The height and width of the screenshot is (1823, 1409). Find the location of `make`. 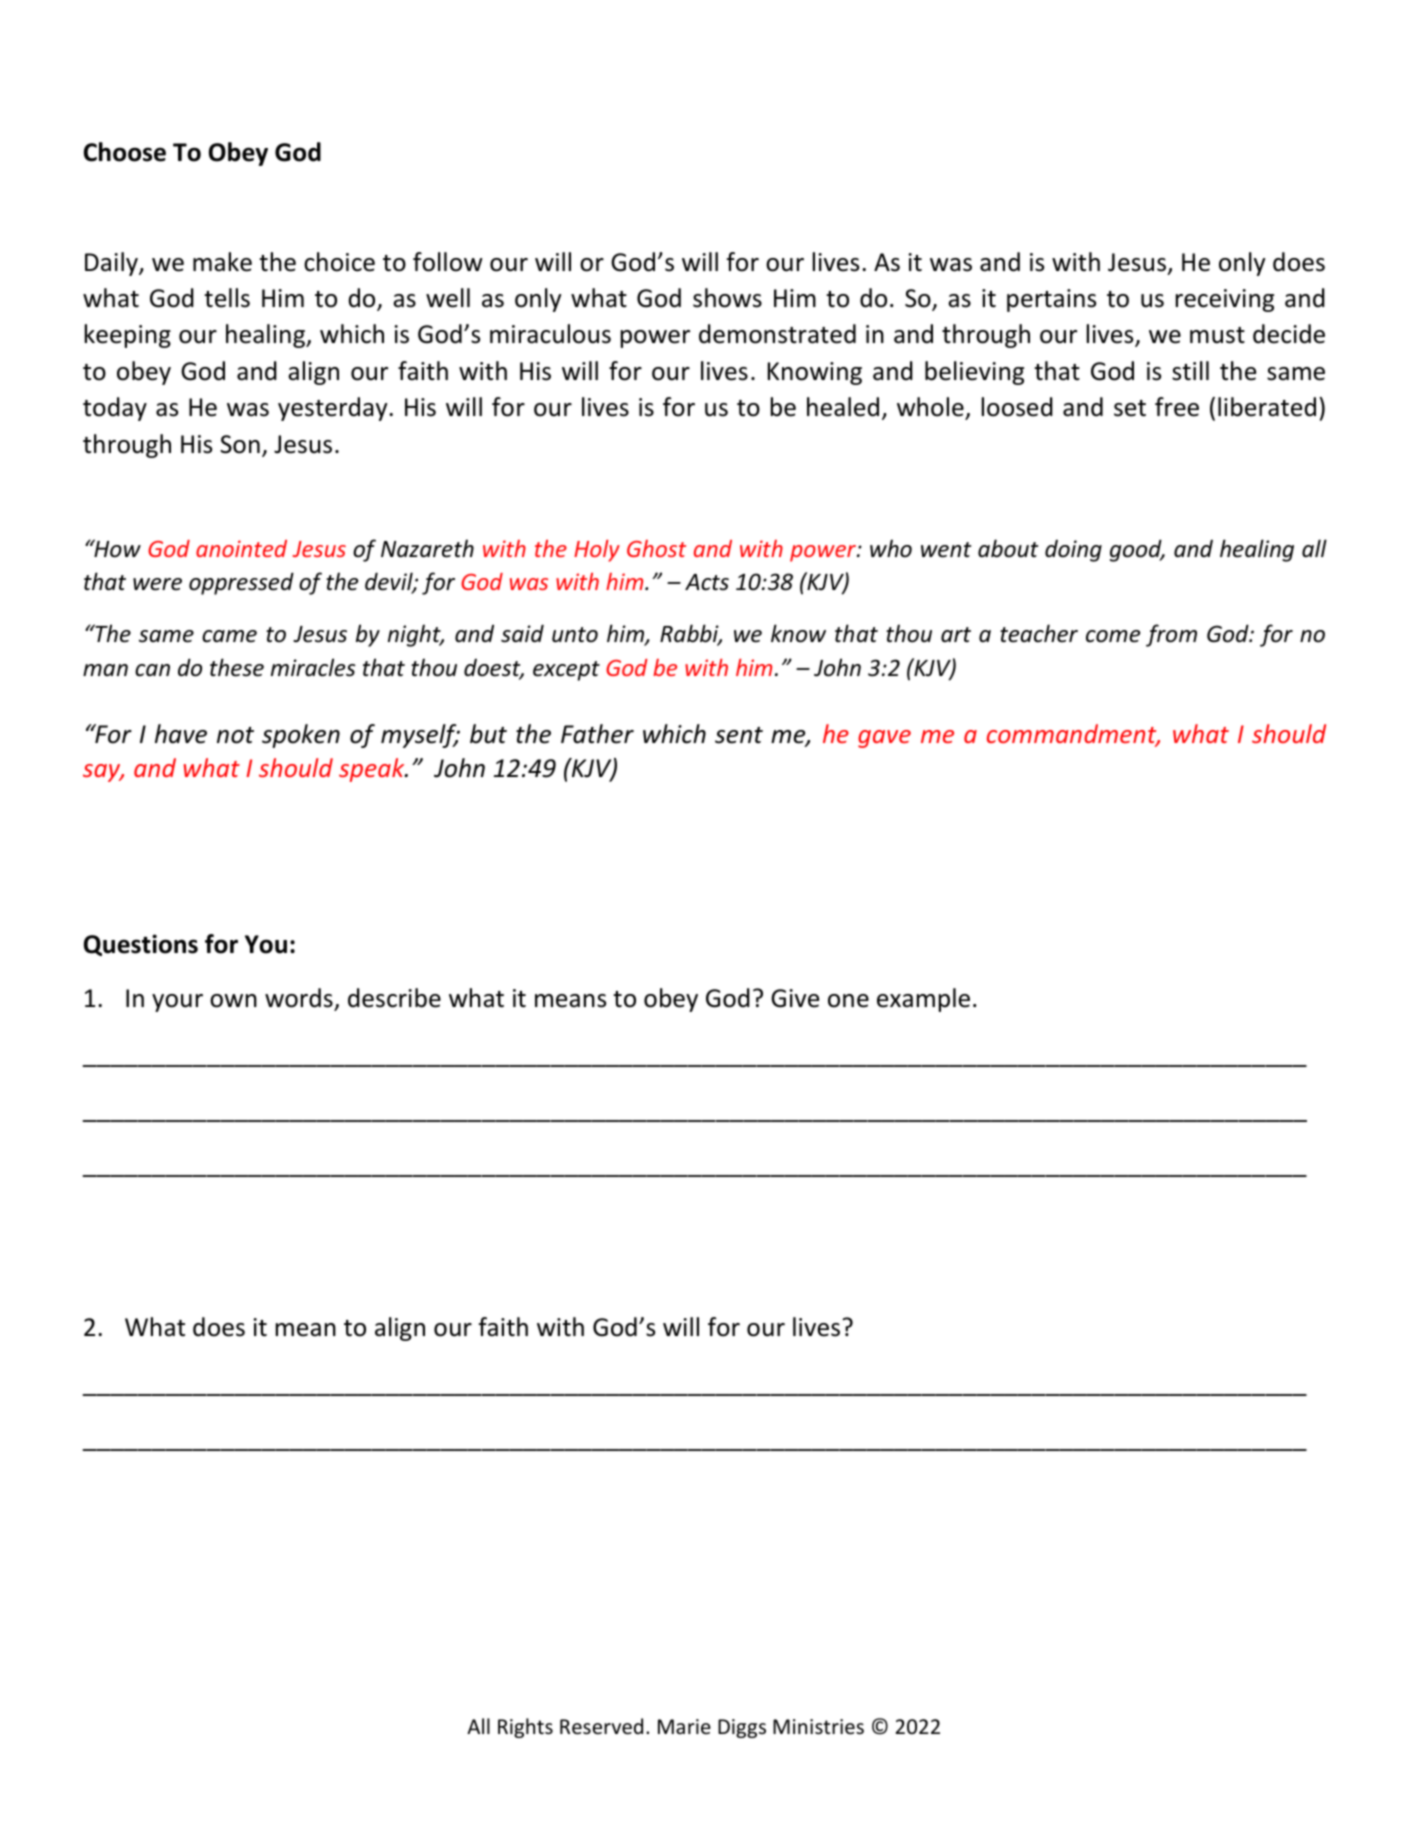

make is located at coordinates (222, 262).
